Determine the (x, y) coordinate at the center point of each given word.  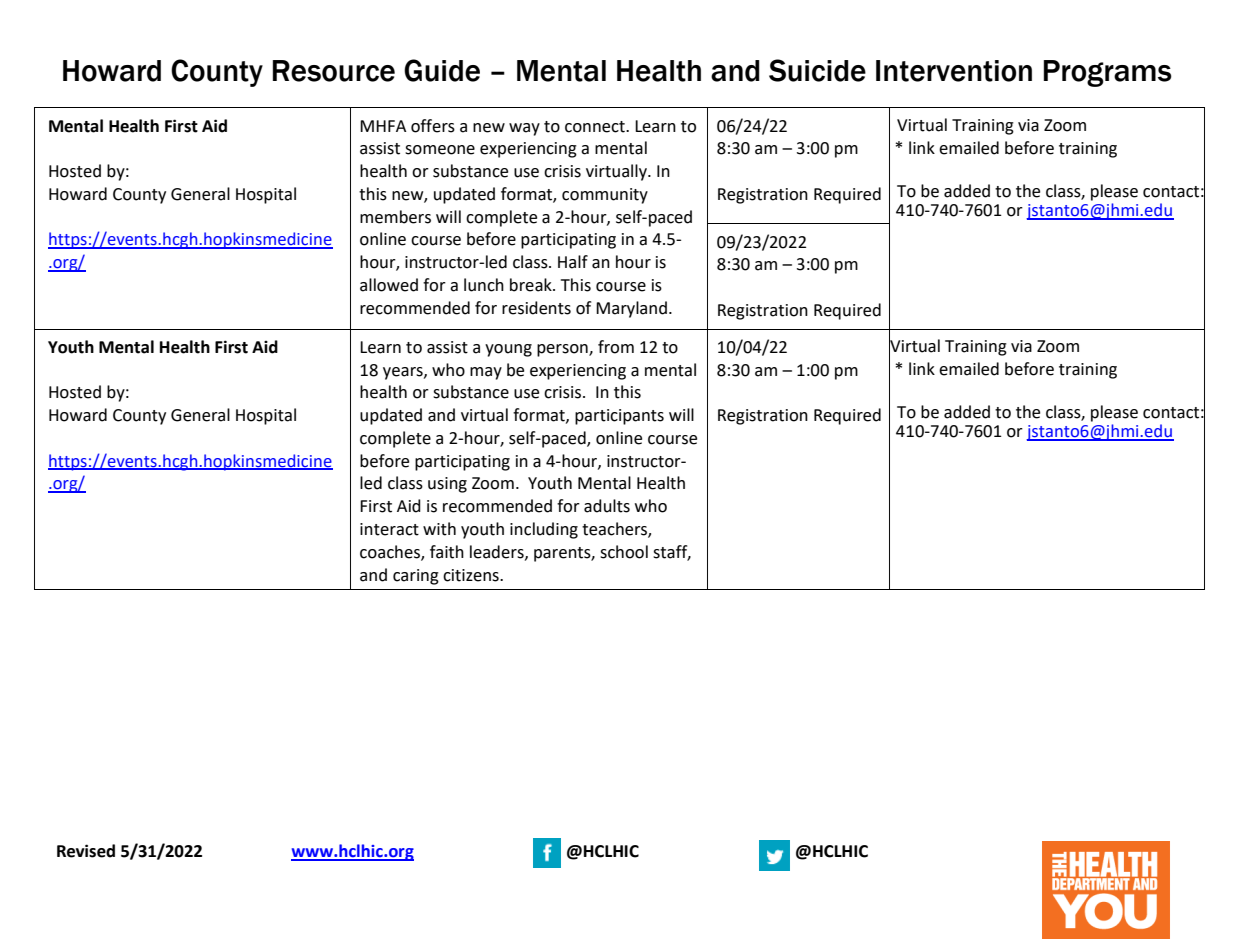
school (624, 552)
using (447, 485)
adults (607, 506)
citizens (472, 575)
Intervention (954, 71)
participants (619, 417)
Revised (86, 851)
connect (596, 127)
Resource (334, 71)
